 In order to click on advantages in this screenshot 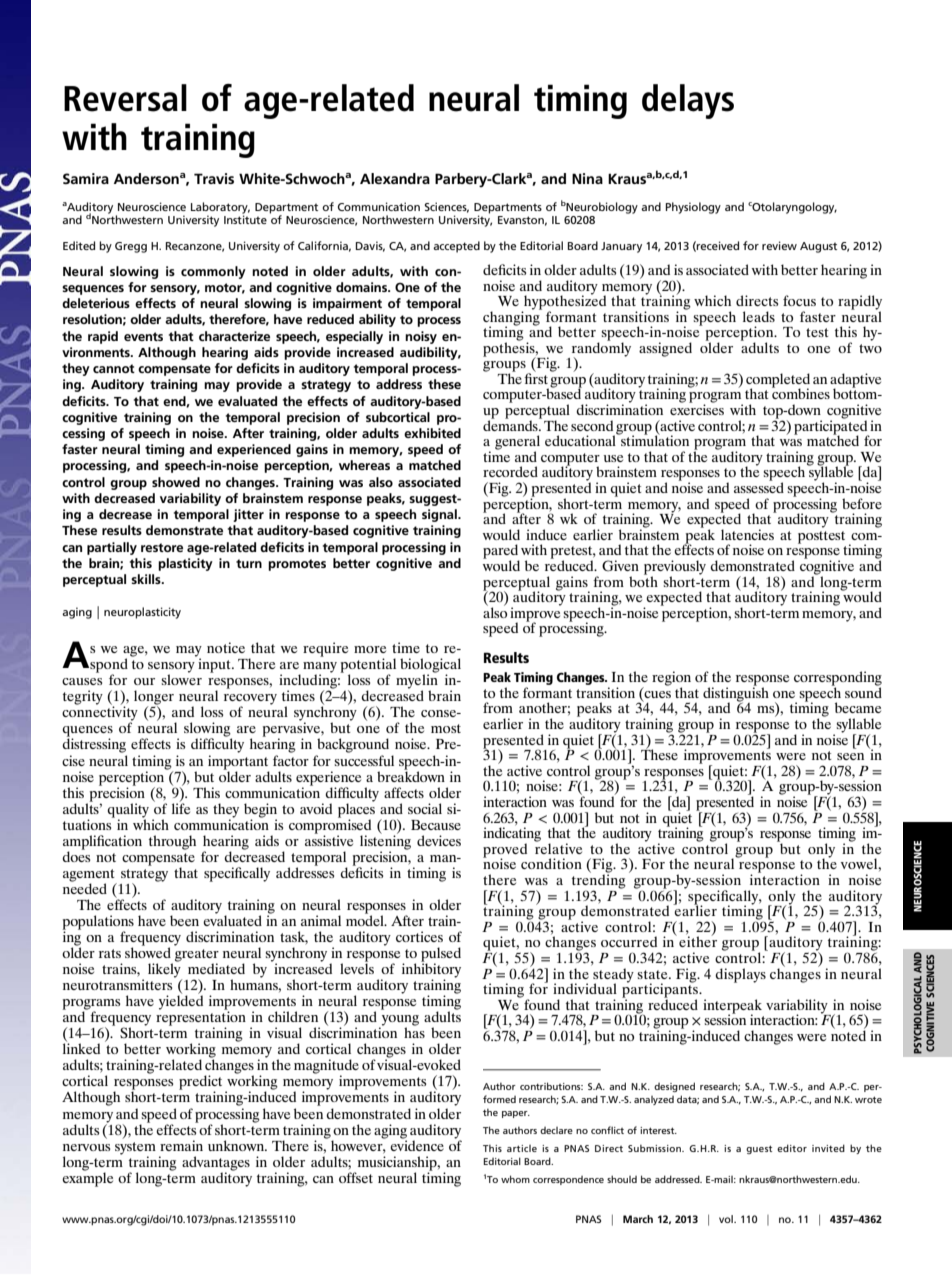, I will do `click(216, 1164)`.
